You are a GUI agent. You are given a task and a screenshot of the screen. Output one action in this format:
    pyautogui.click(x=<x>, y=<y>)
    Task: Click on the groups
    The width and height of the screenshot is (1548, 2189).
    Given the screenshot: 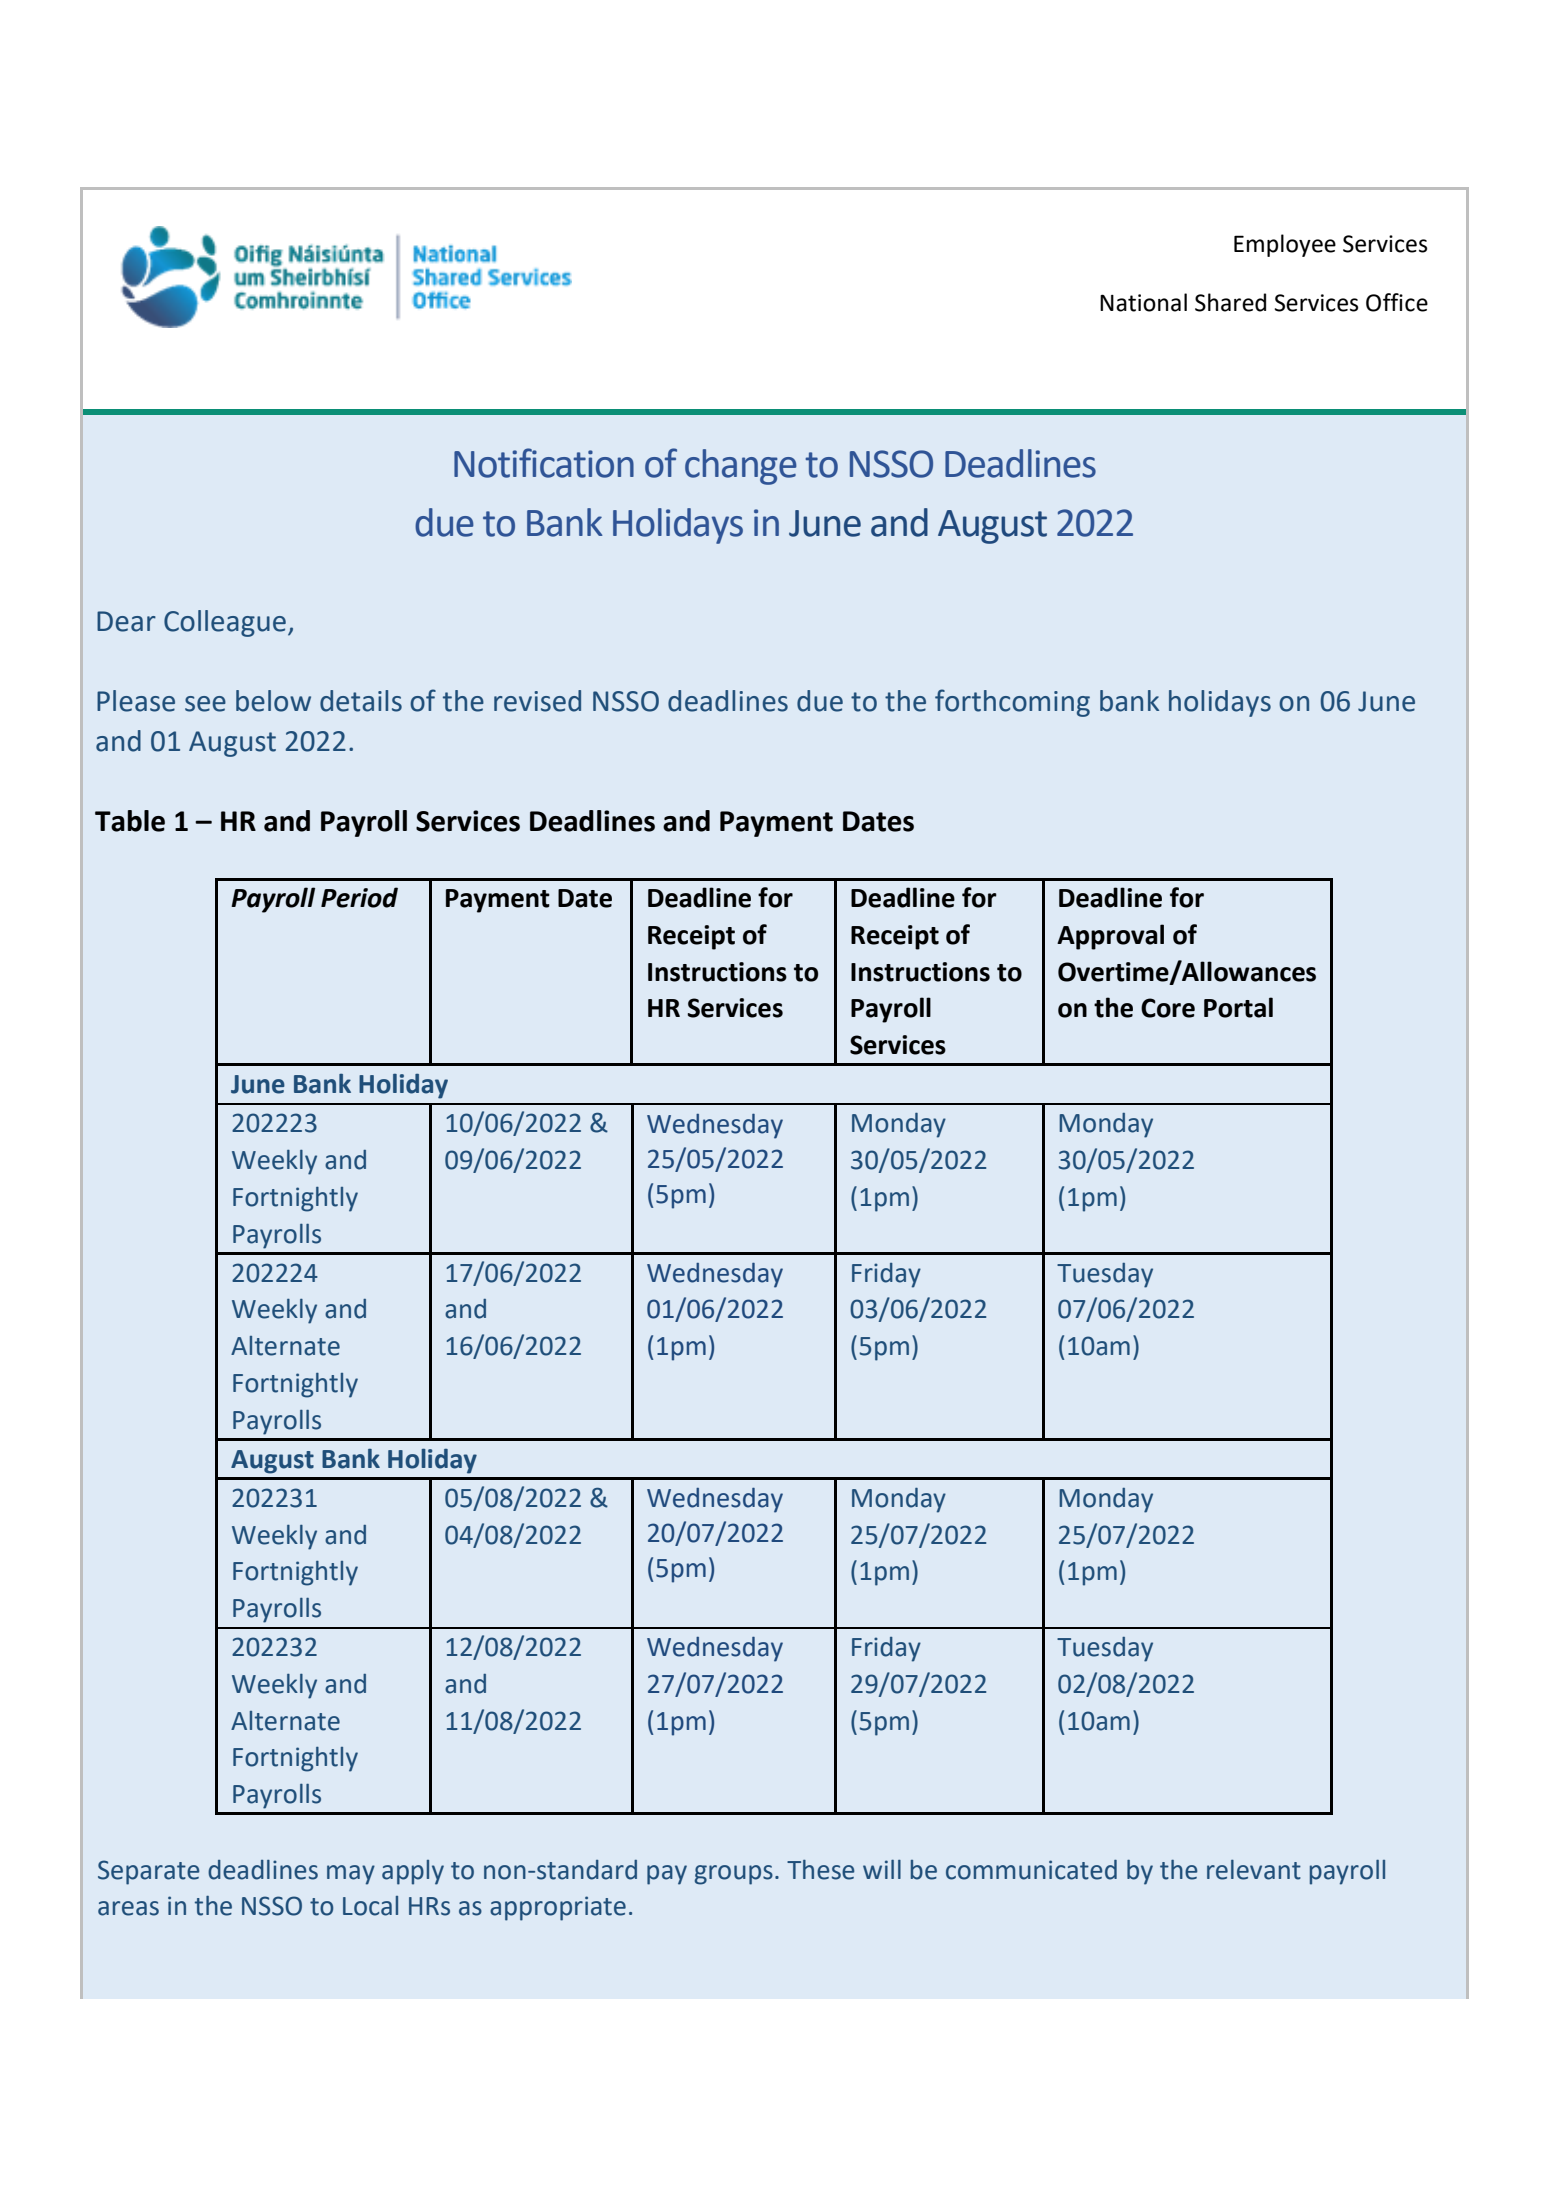 What is the action you would take?
    pyautogui.click(x=734, y=1875)
